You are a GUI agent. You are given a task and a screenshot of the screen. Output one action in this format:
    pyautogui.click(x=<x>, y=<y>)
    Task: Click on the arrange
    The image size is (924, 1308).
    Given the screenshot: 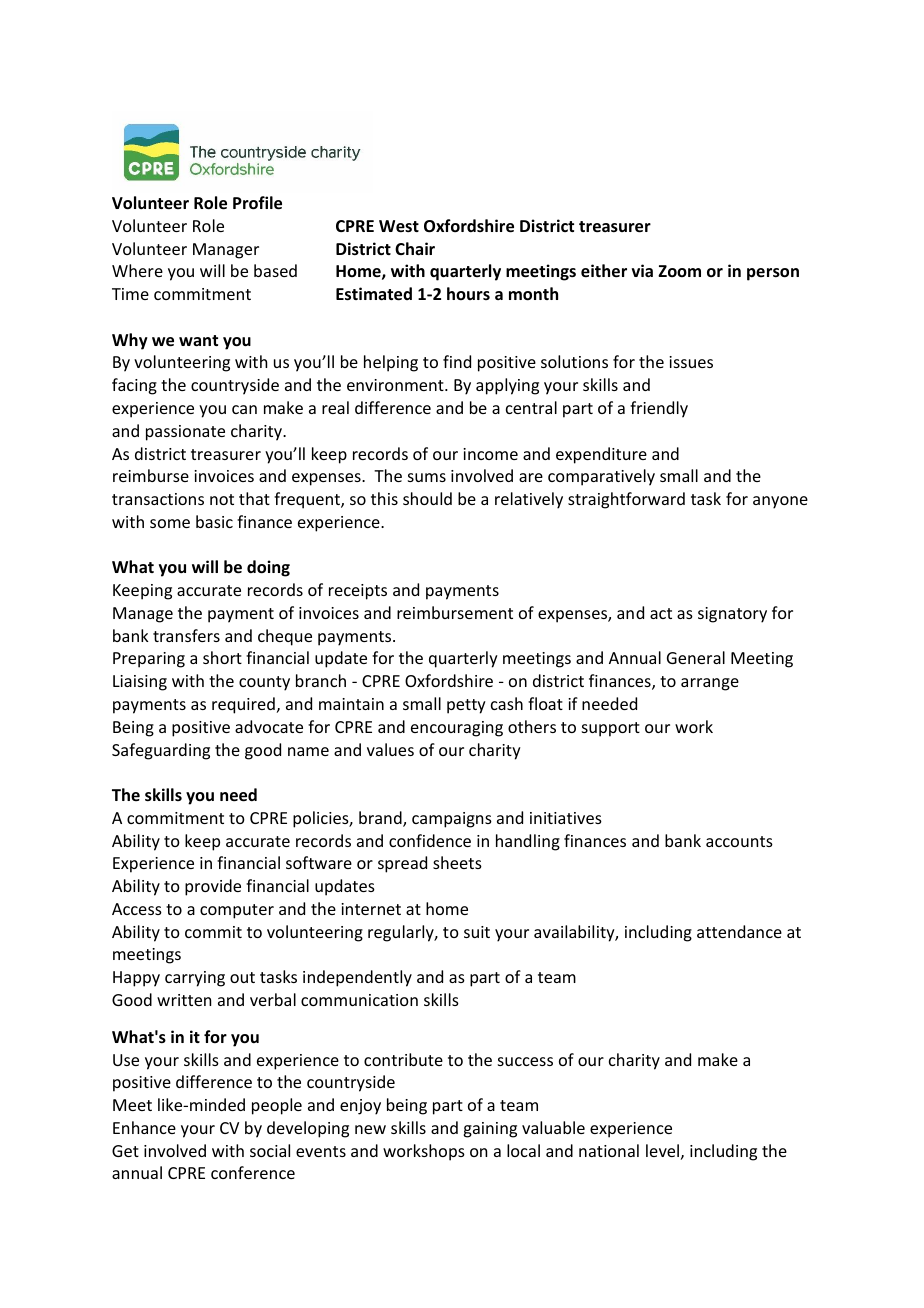 What is the action you would take?
    pyautogui.click(x=710, y=684)
